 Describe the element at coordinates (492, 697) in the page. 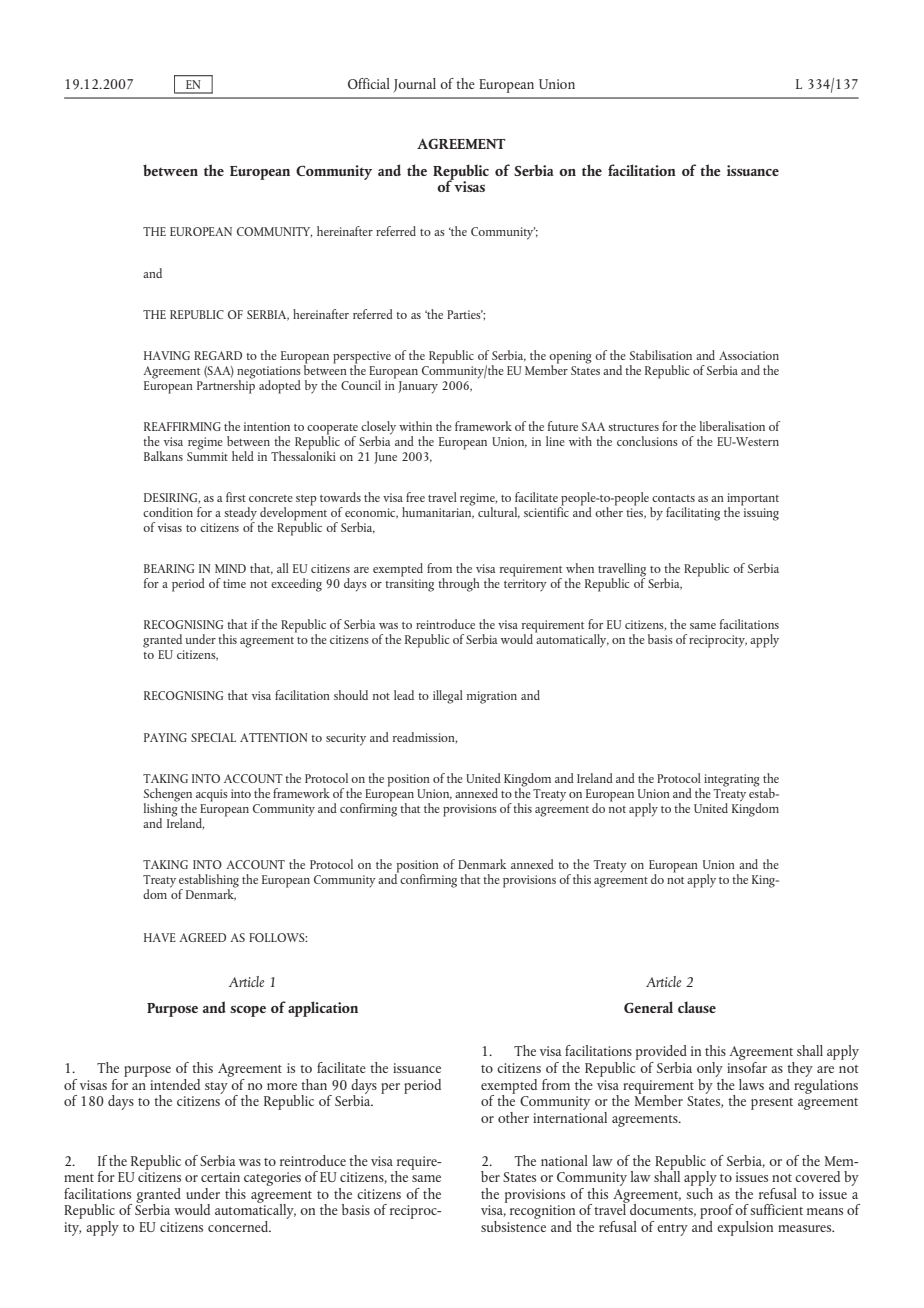

I see `migration` at that location.
